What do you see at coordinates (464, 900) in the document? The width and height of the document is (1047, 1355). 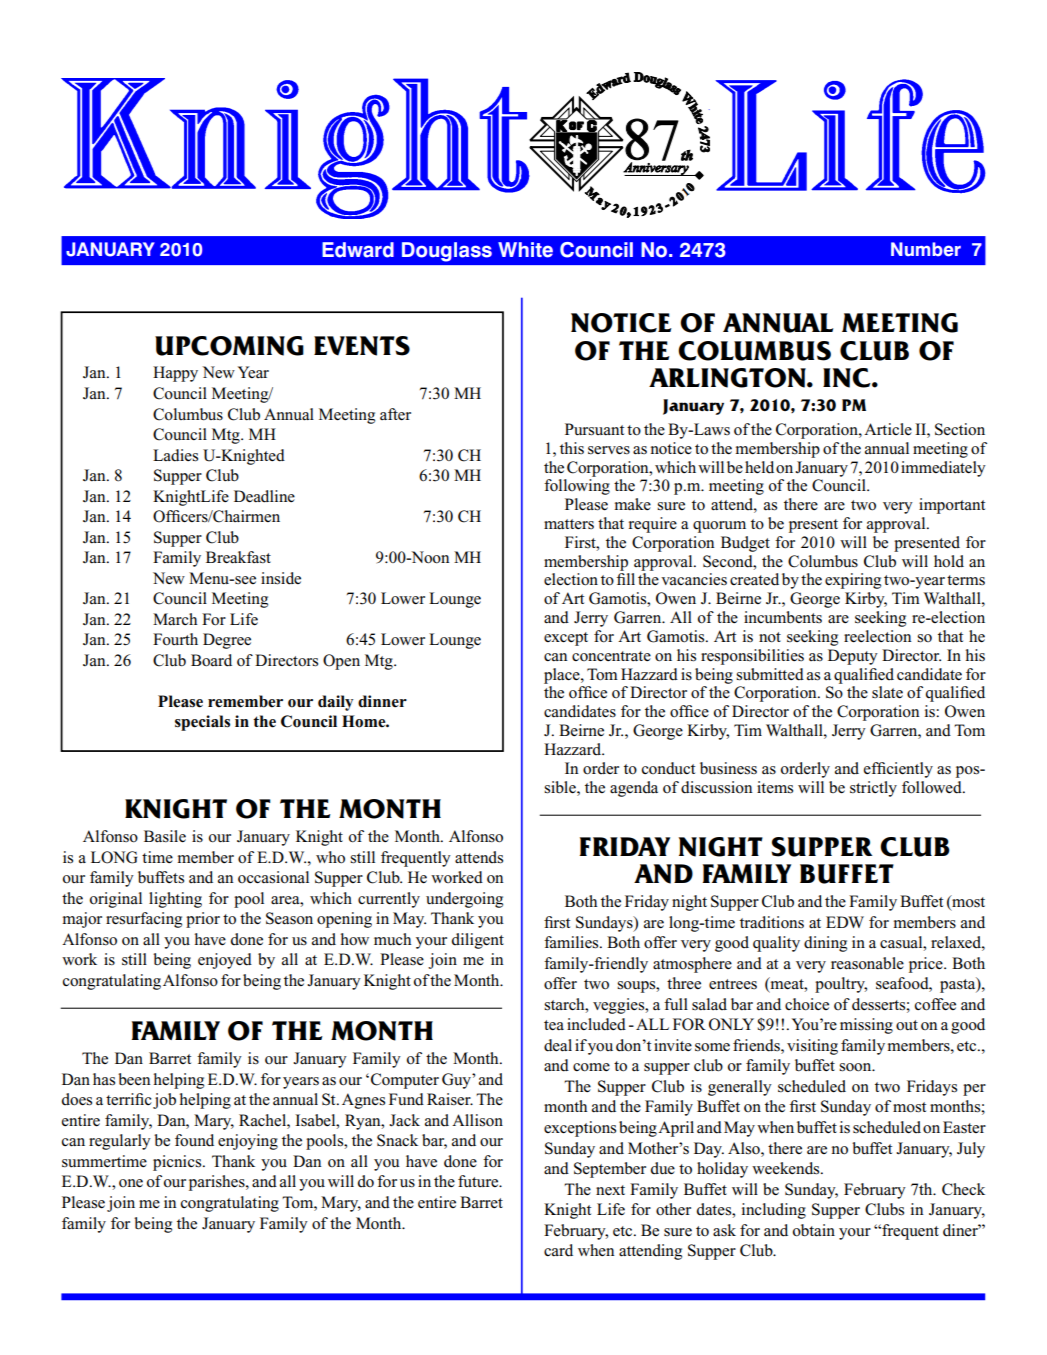 I see `undergoing` at bounding box center [464, 900].
